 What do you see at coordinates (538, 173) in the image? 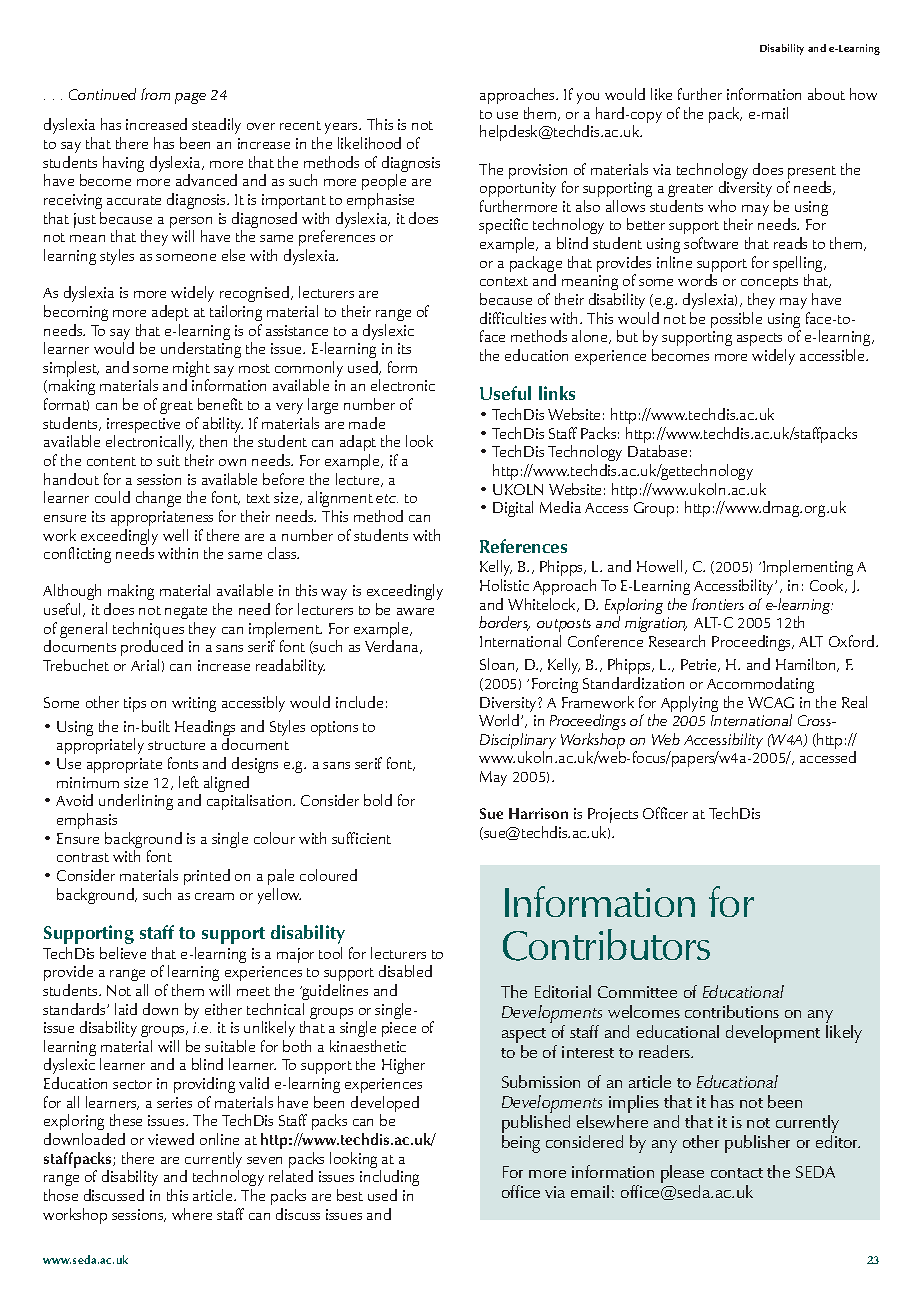
I see `provision` at bounding box center [538, 173].
